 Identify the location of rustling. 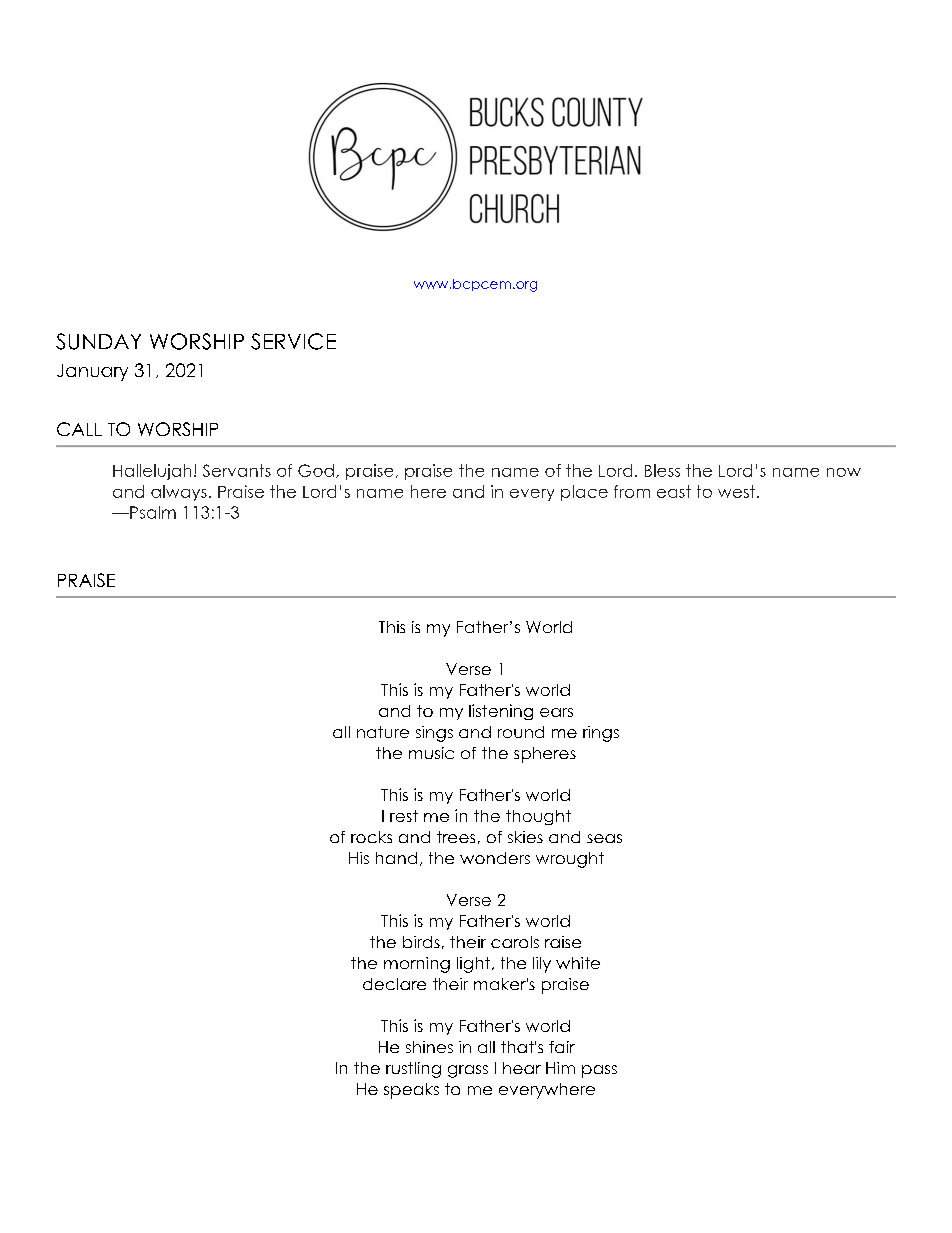
(413, 1070).
